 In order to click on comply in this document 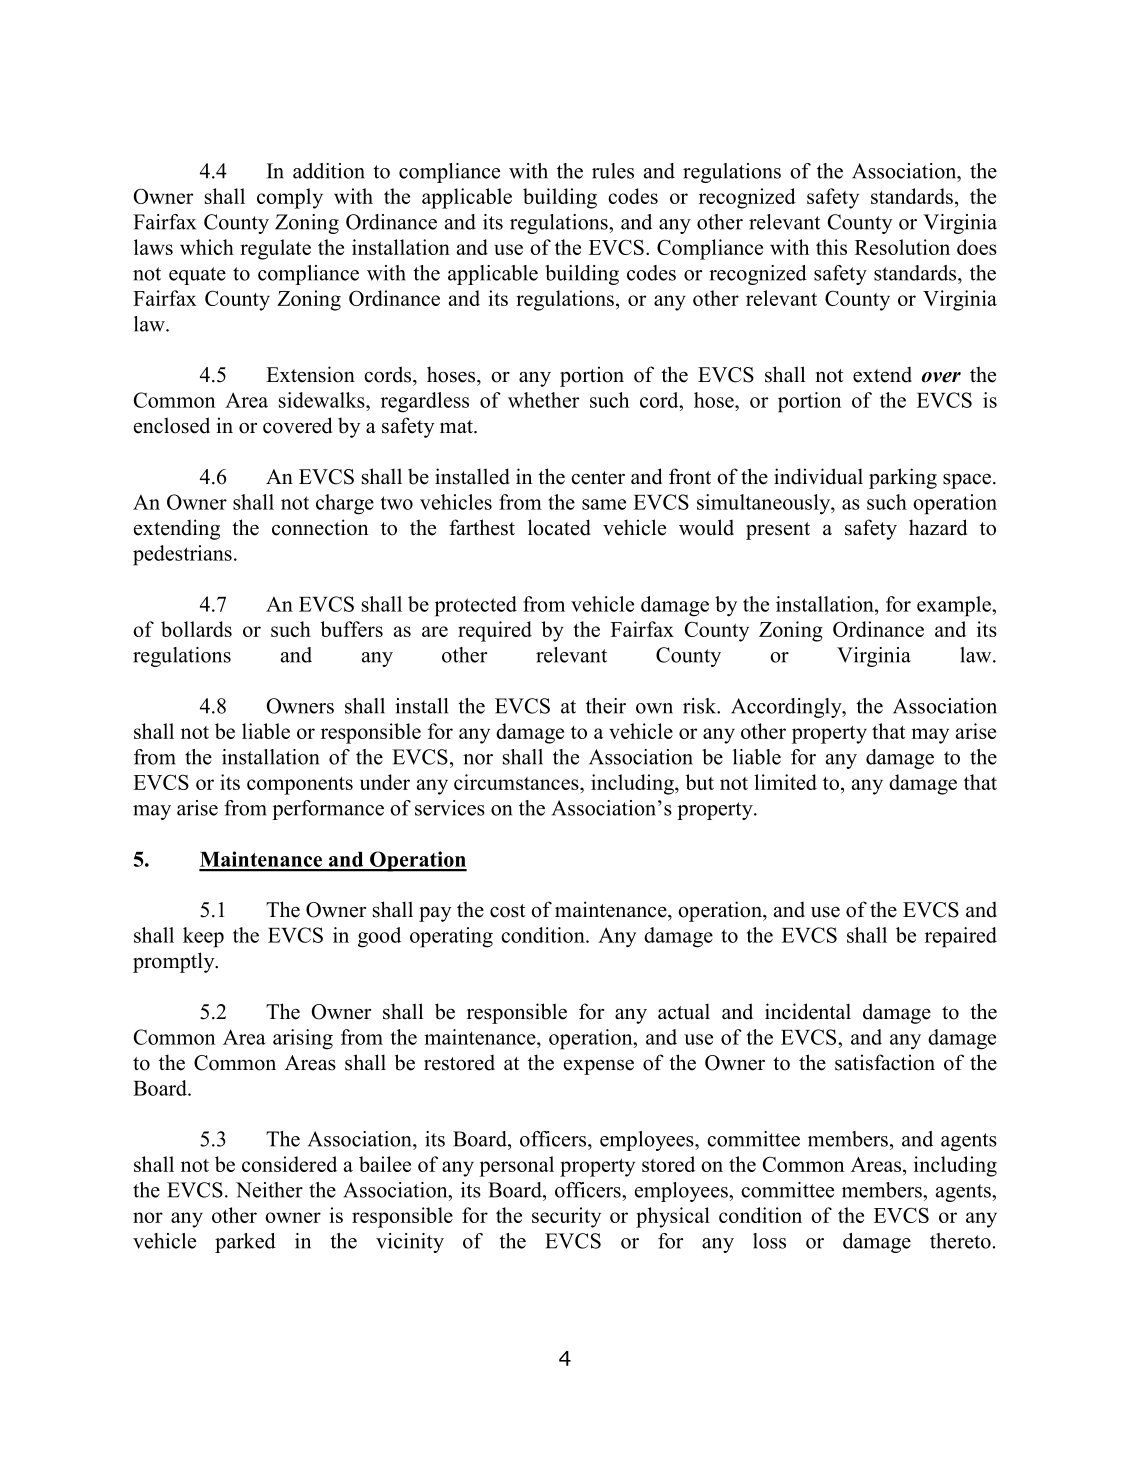, I will do `click(290, 198)`.
